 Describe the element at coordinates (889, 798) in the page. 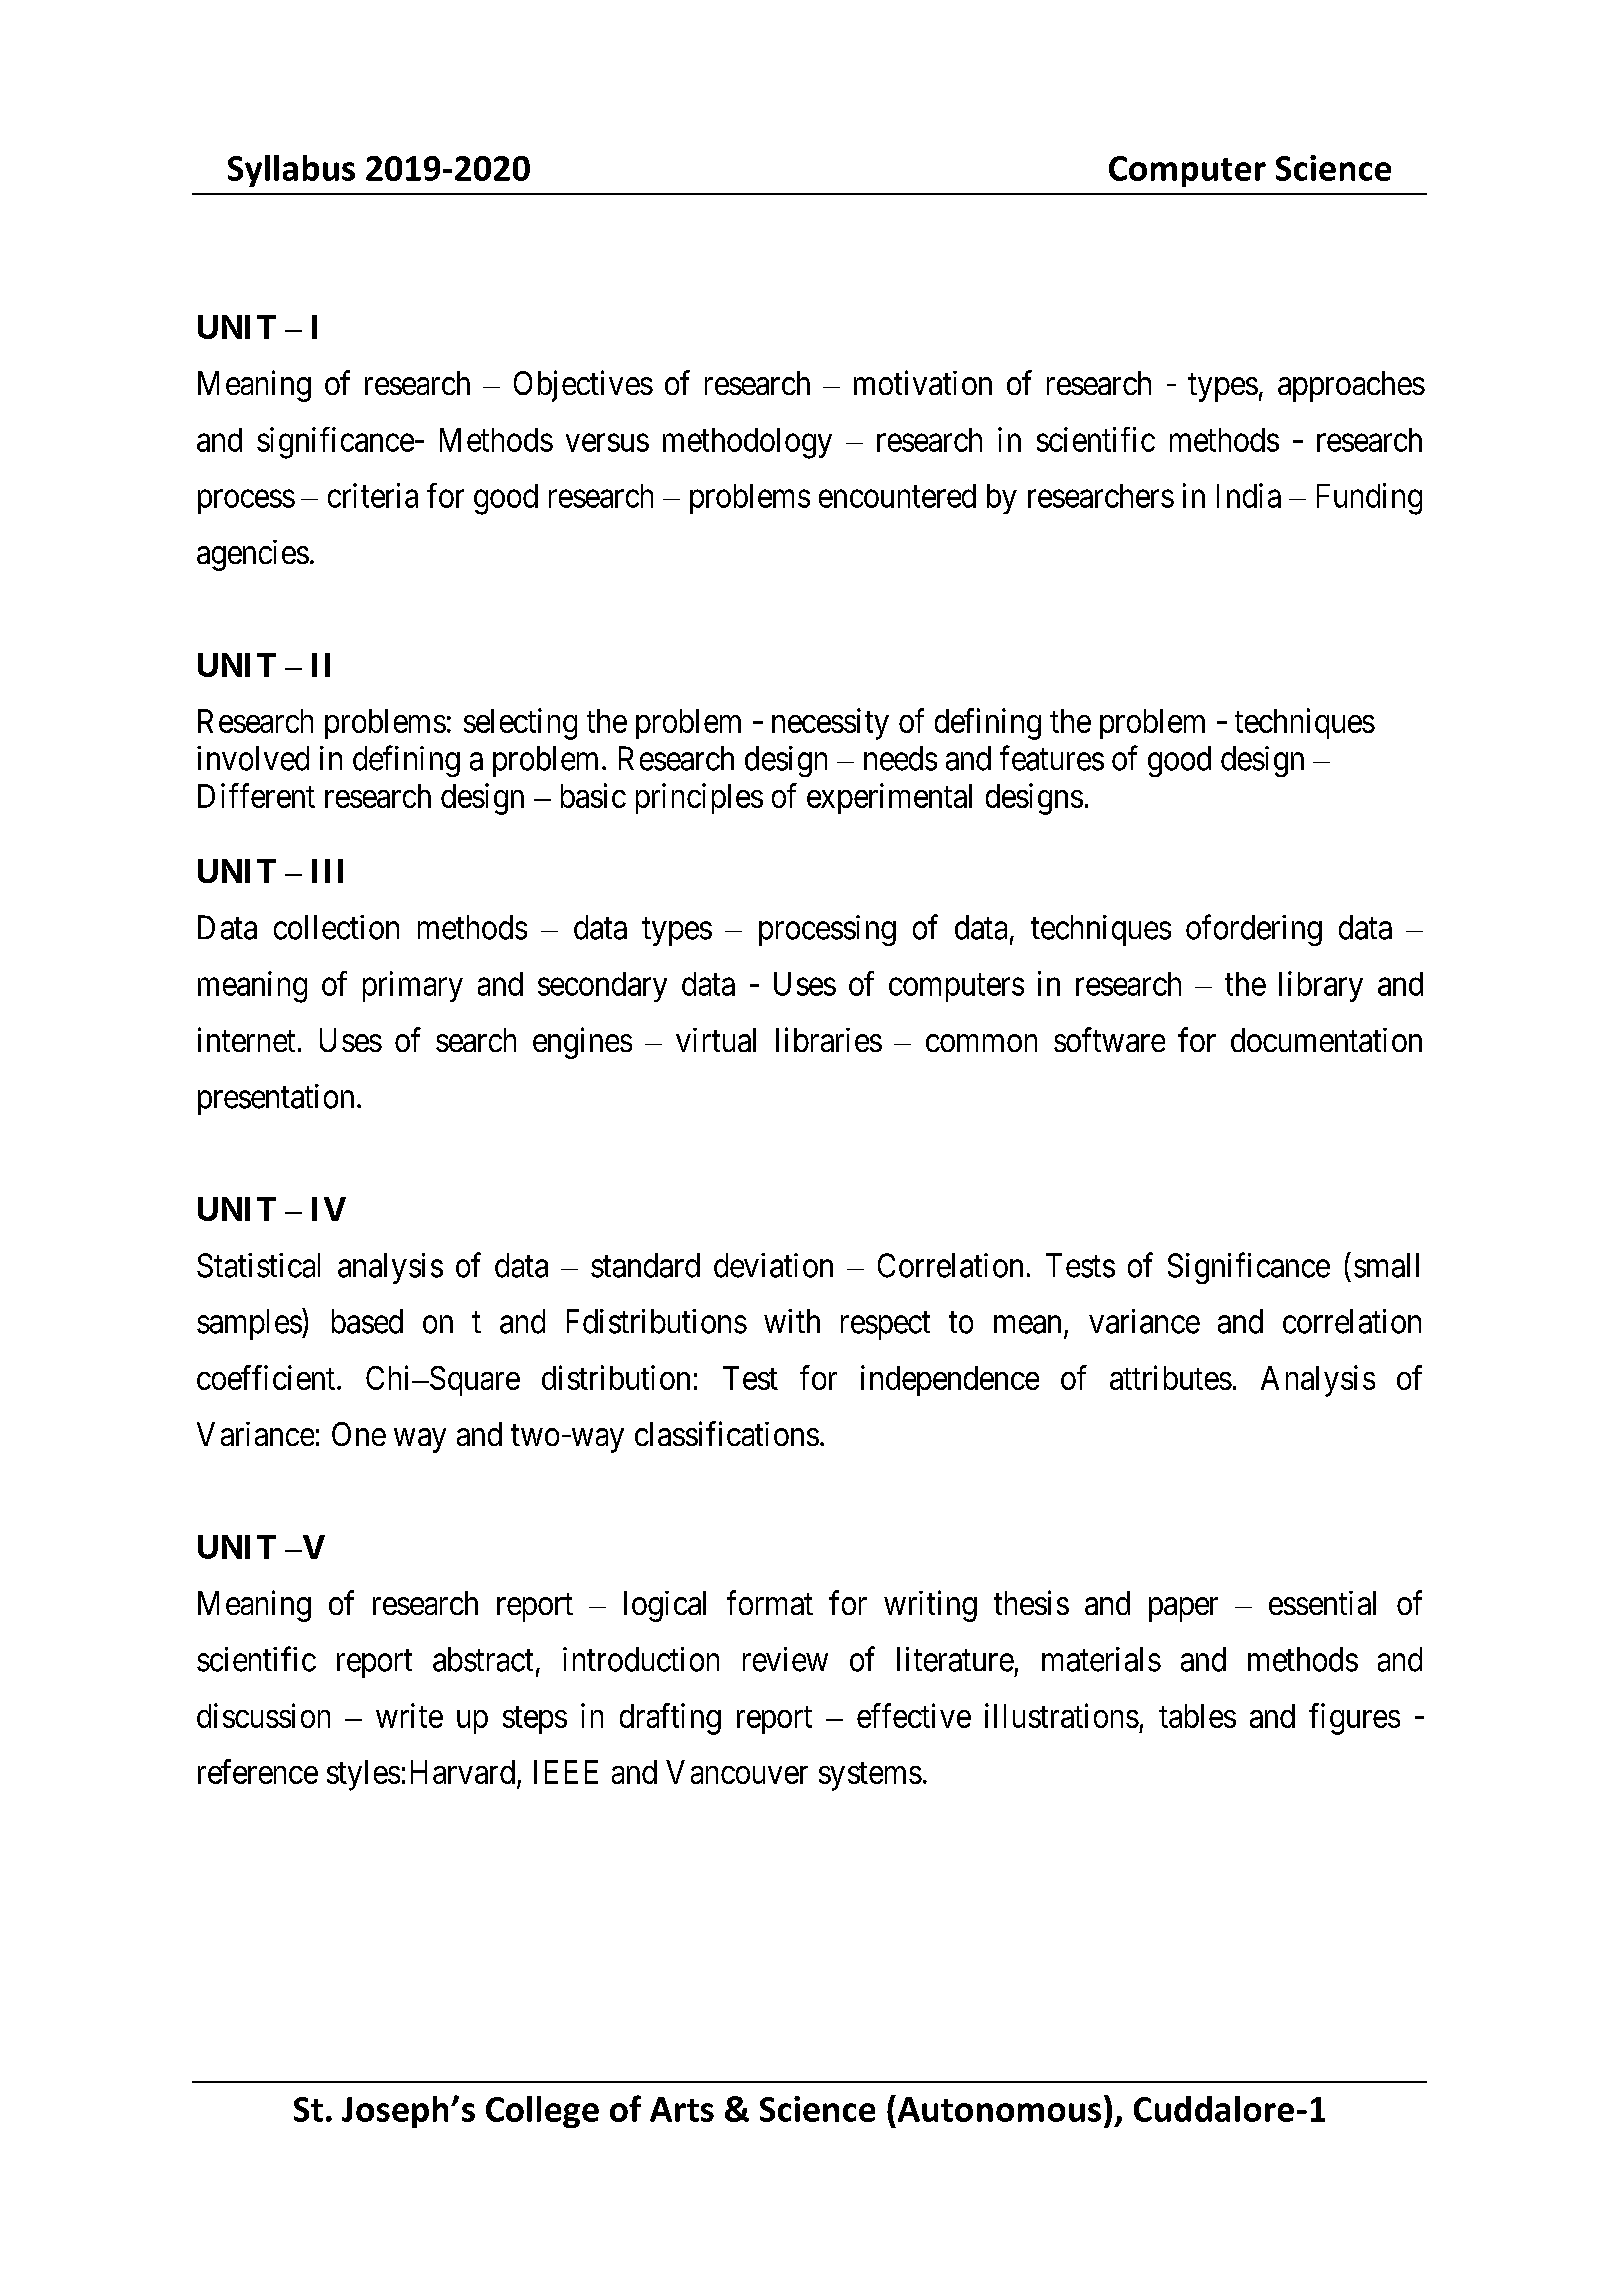

I see `experimental` at that location.
